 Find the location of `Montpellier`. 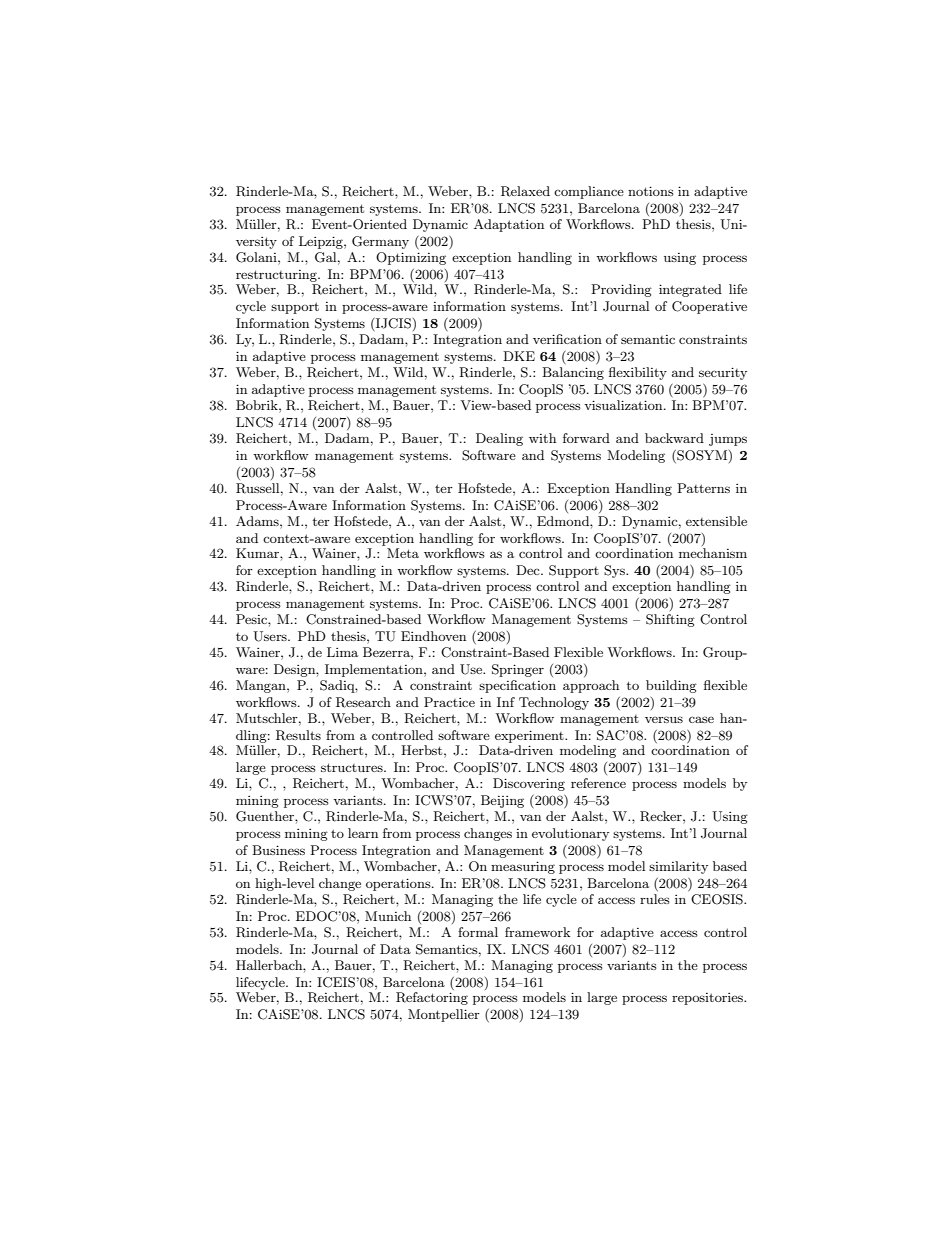

Montpellier is located at coordinates (444, 1015).
